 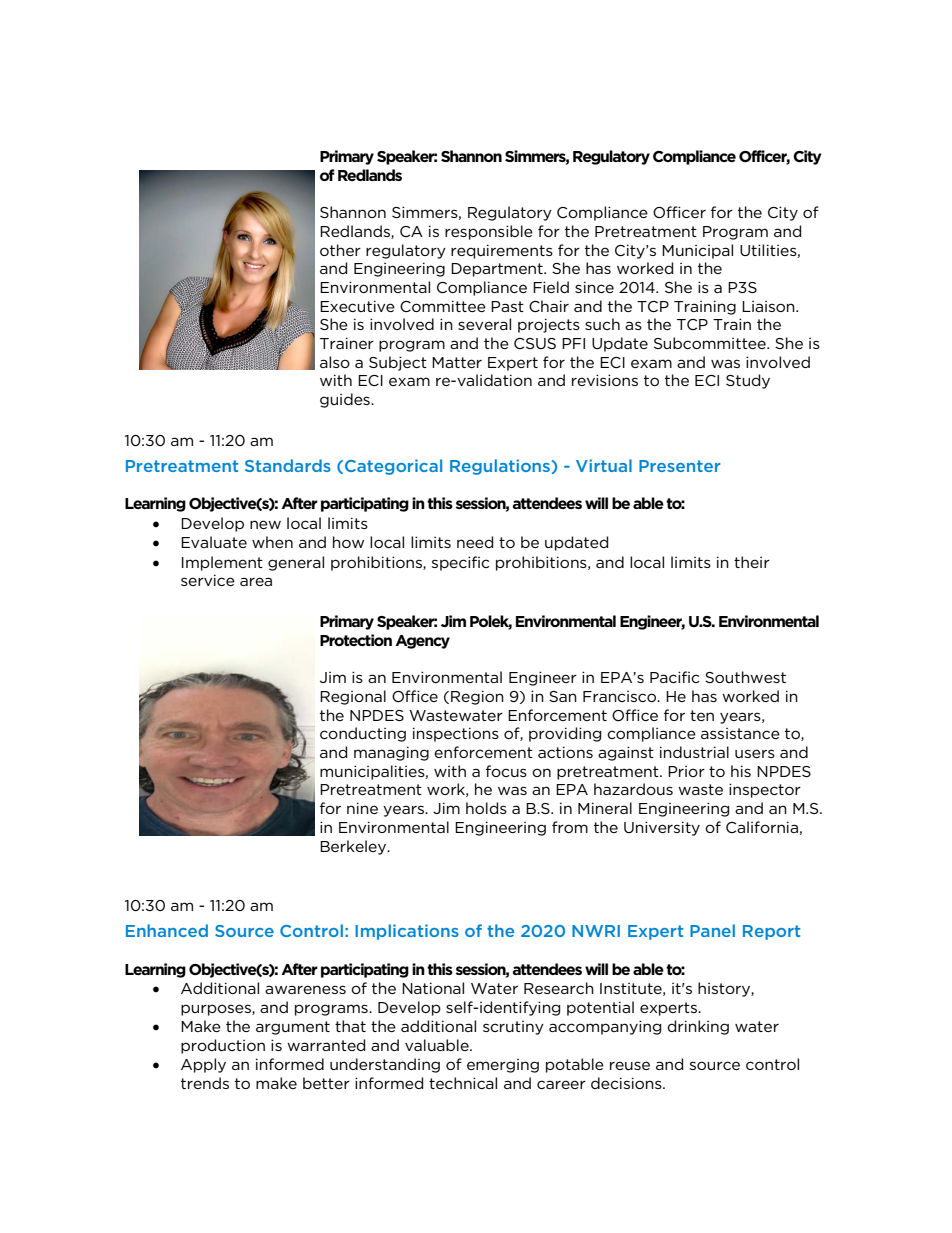 What do you see at coordinates (662, 828) in the screenshot?
I see `University` at bounding box center [662, 828].
